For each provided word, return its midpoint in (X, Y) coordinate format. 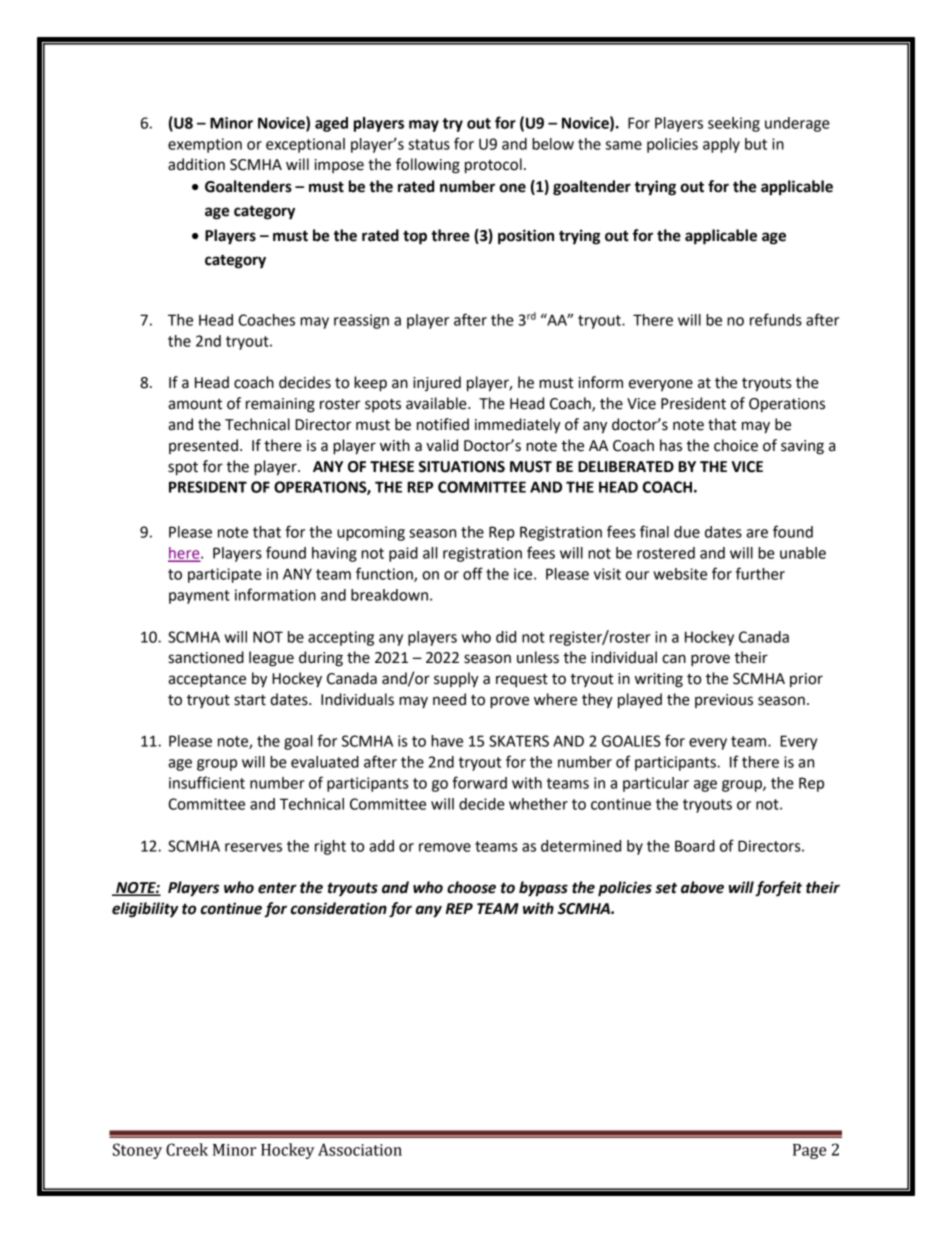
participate (225, 575)
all (430, 553)
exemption (205, 145)
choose (471, 887)
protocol (493, 166)
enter (277, 888)
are (757, 533)
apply (721, 145)
